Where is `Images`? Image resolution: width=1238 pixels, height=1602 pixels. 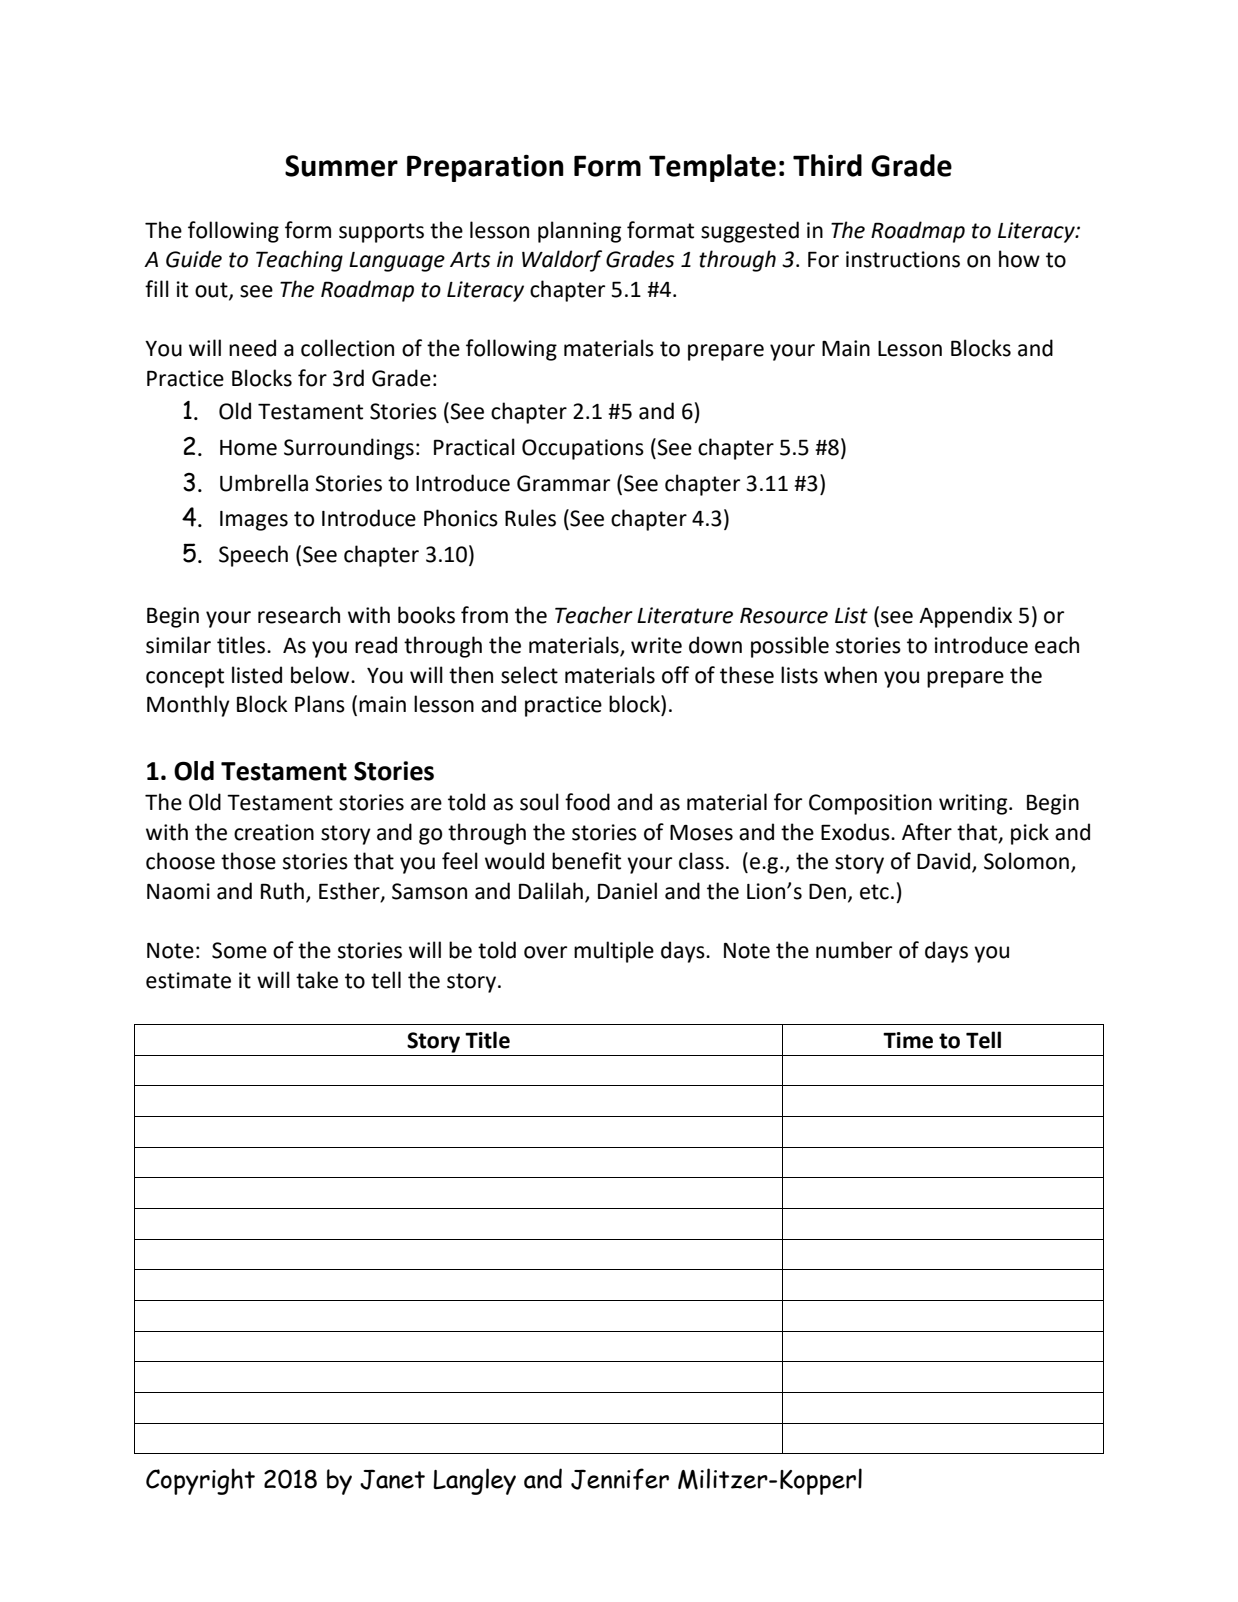
Images is located at coordinates (254, 521).
